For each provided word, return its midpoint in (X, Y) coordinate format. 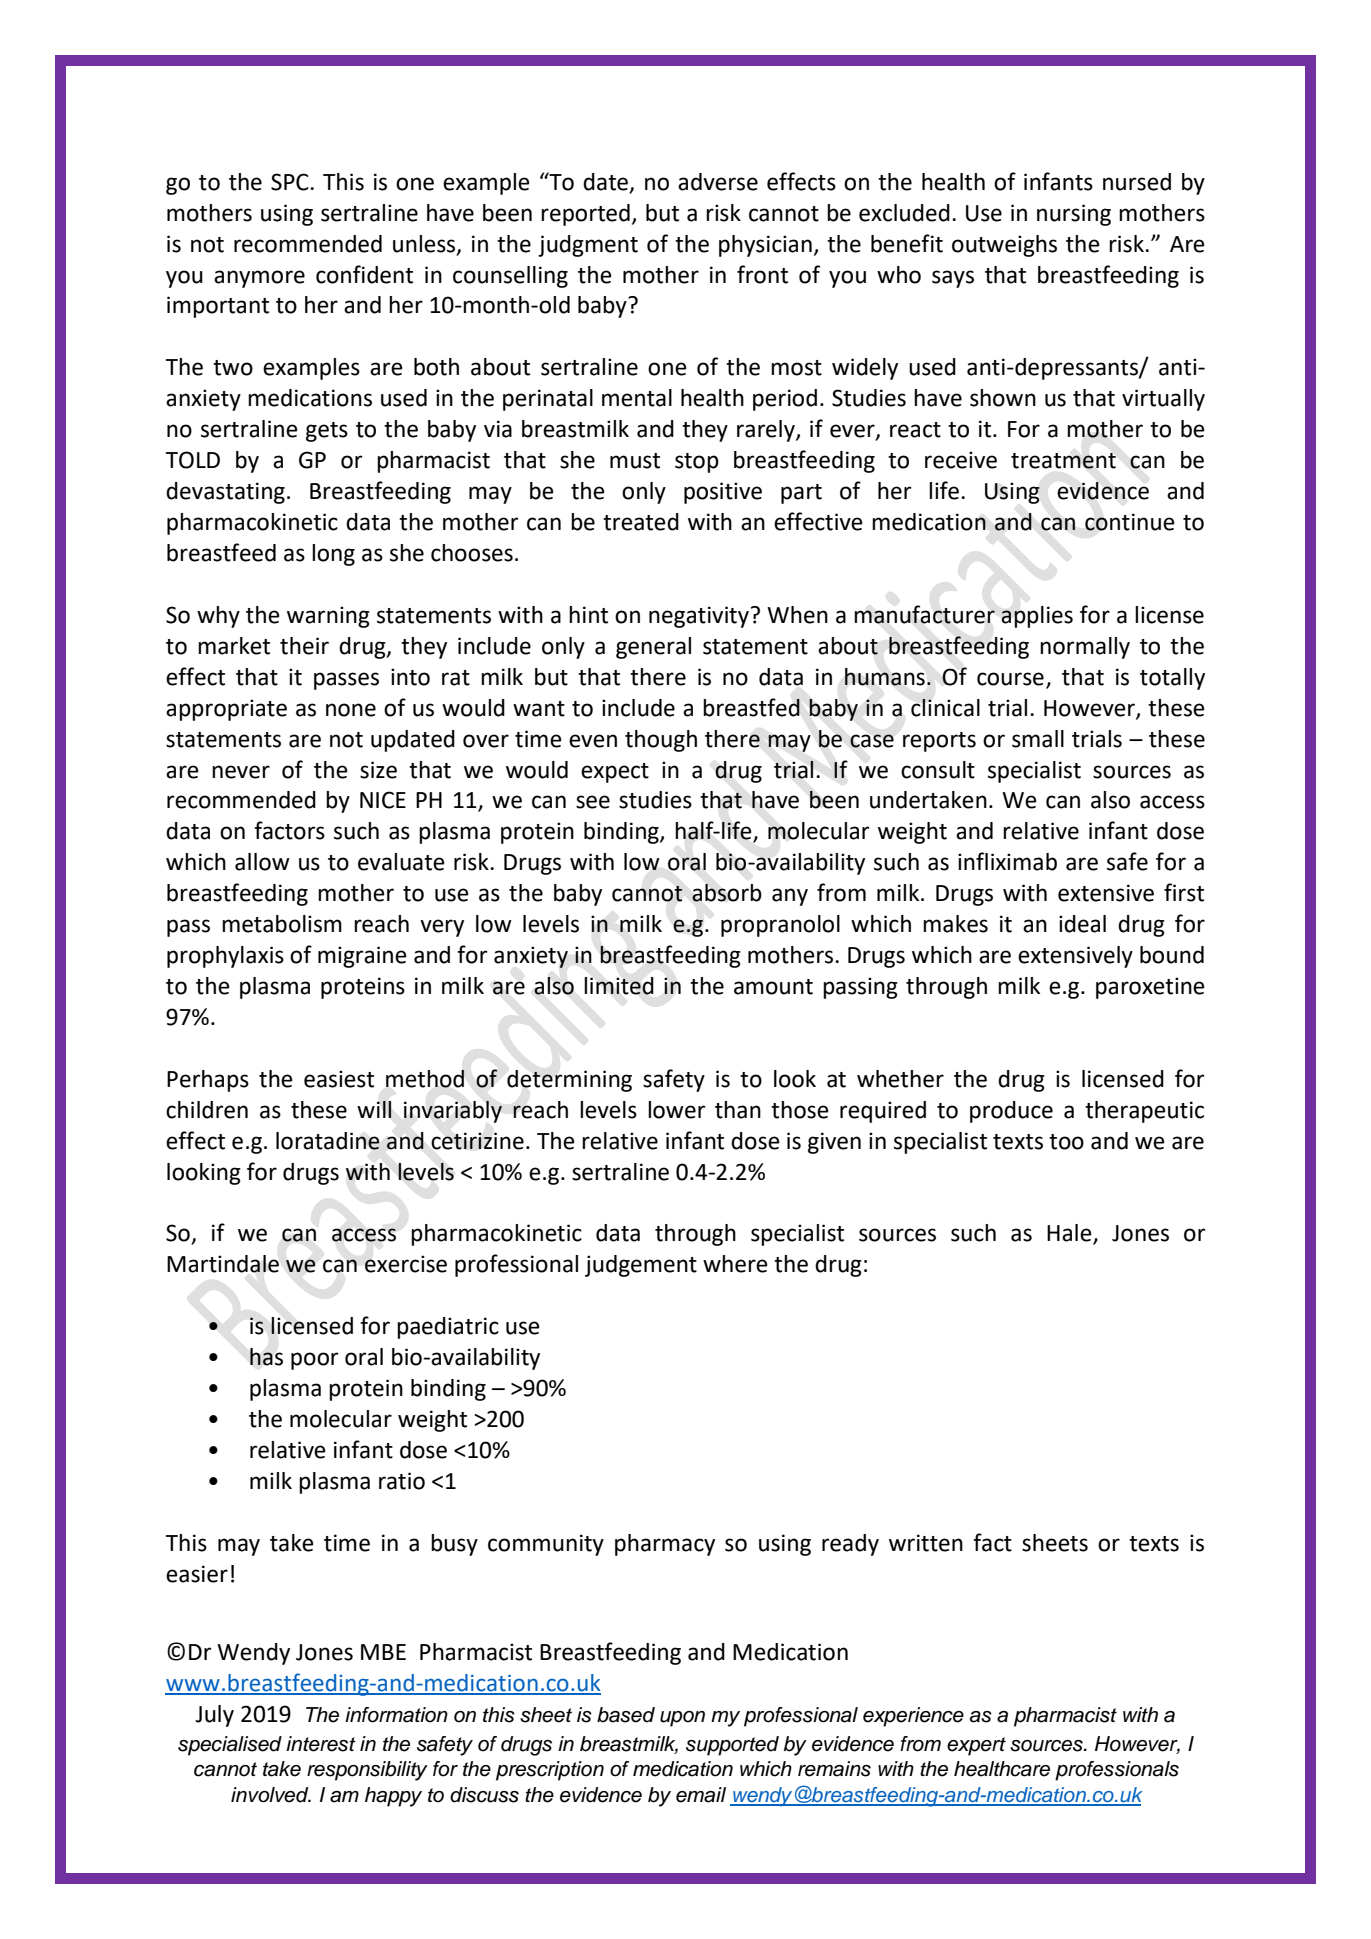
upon (682, 1719)
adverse (718, 182)
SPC (291, 182)
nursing (1074, 215)
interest (321, 1744)
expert (976, 1746)
